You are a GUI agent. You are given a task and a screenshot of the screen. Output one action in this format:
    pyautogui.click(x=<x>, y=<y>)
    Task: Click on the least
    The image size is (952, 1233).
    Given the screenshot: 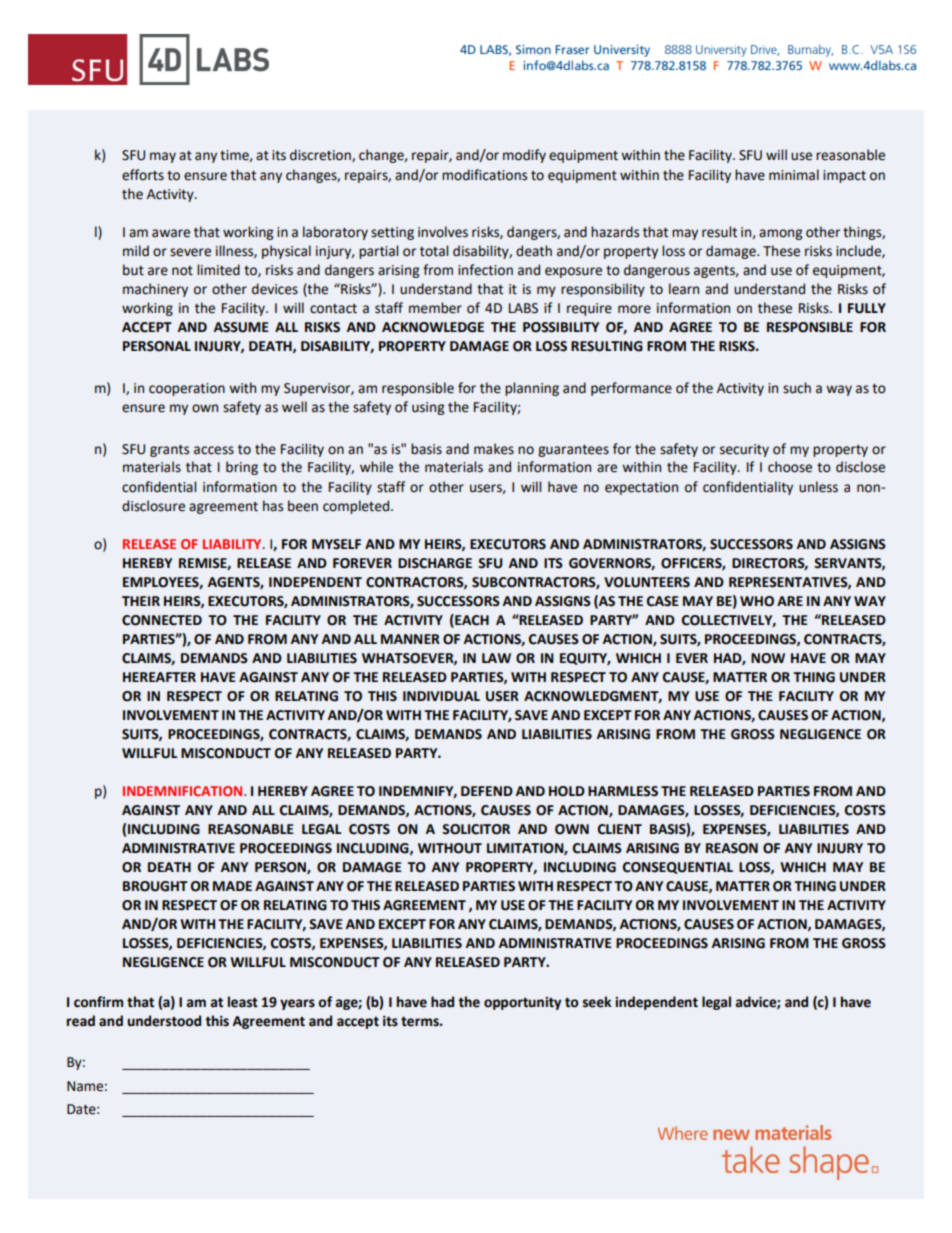 What is the action you would take?
    pyautogui.click(x=243, y=1002)
